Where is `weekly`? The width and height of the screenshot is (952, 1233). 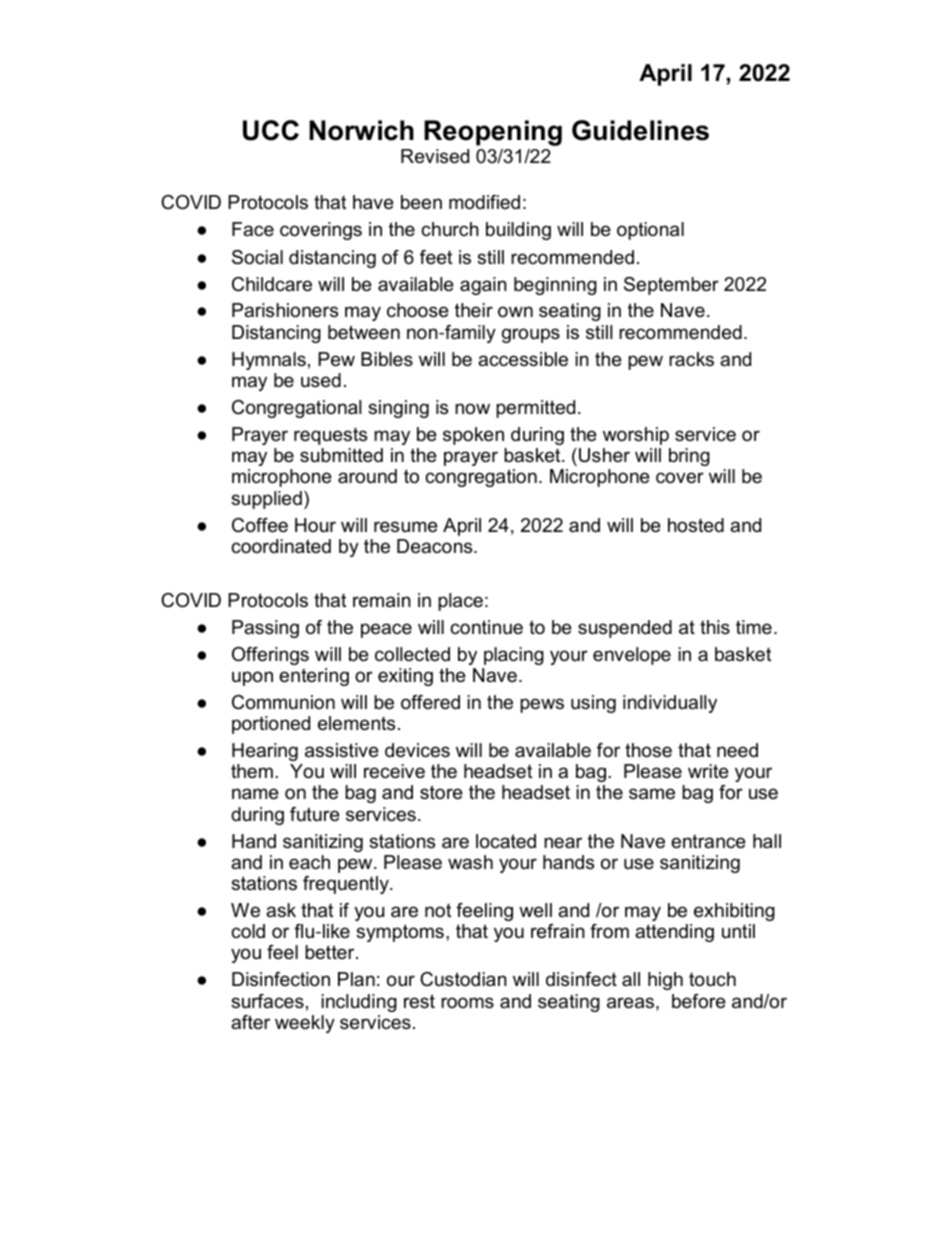 weekly is located at coordinates (305, 1024).
